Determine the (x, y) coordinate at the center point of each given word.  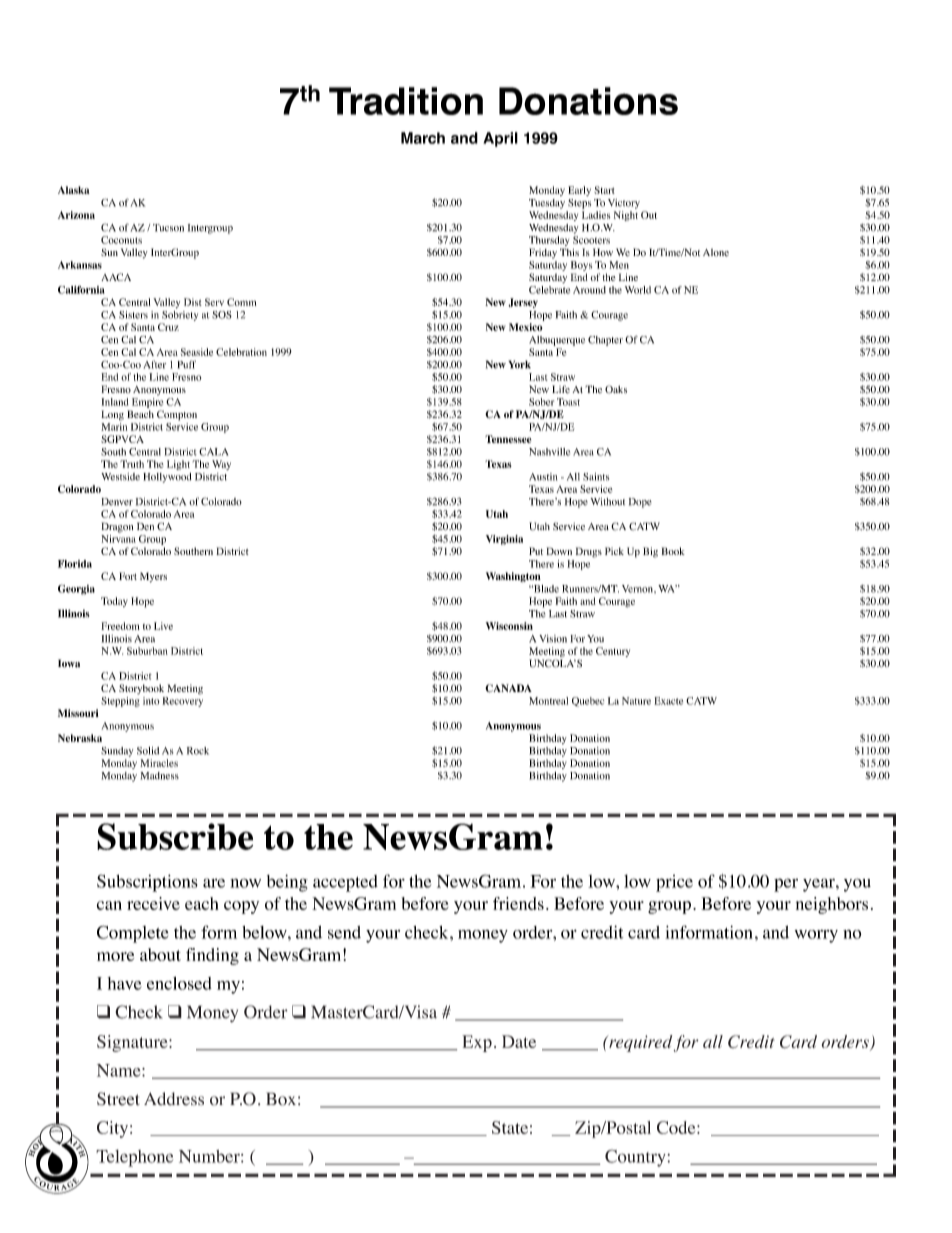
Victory (624, 204)
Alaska (74, 190)
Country (636, 1158)
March (423, 138)
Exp (477, 1043)
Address (174, 1099)
